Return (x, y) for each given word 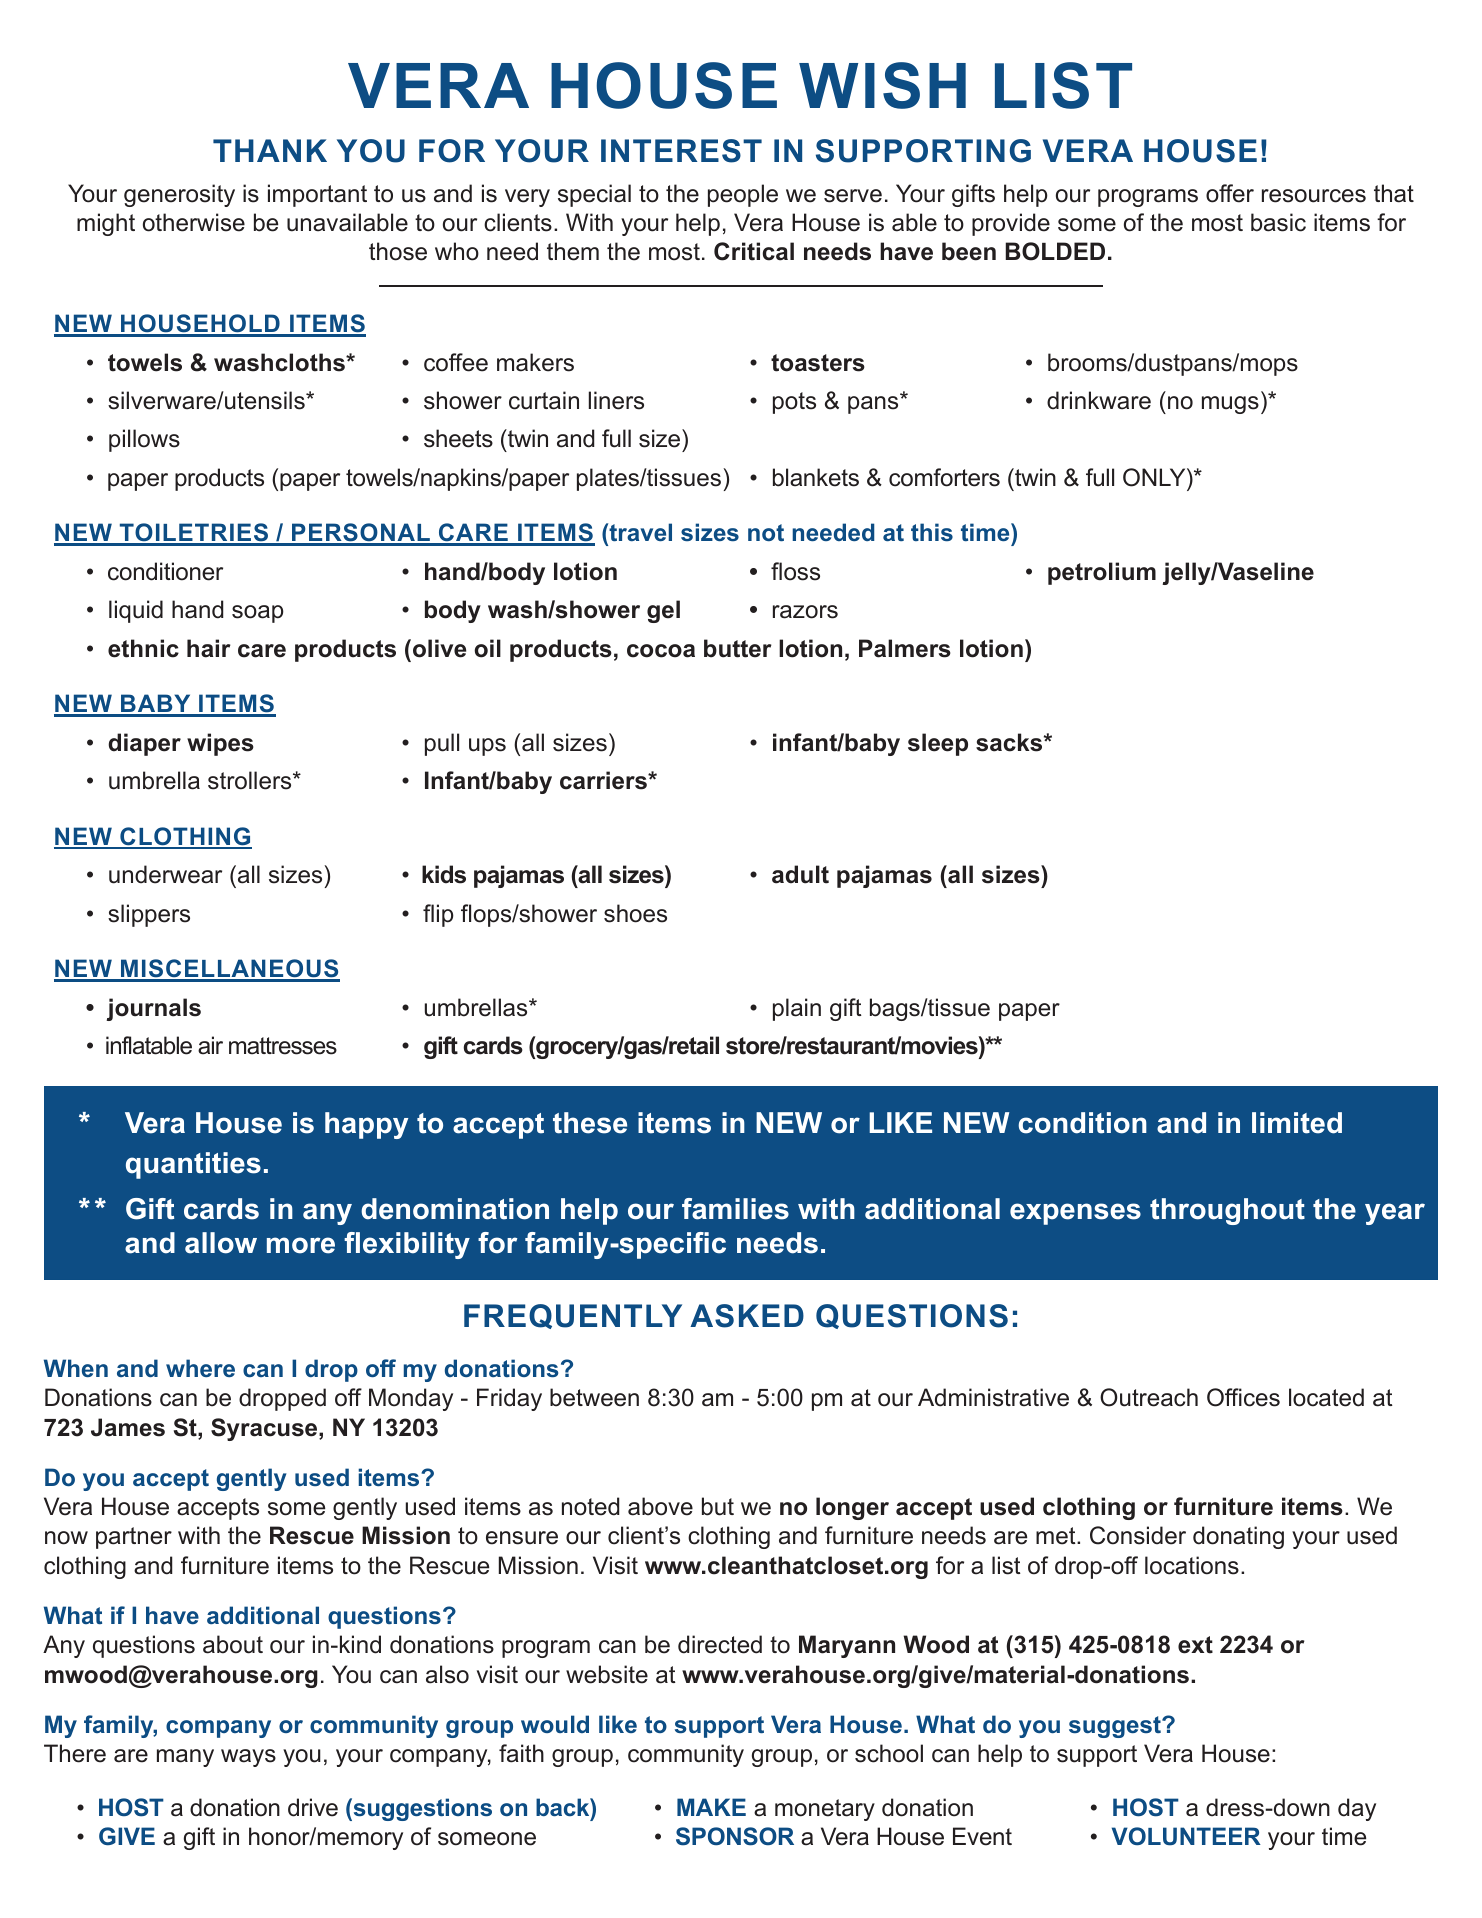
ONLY (1155, 477)
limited (1297, 1123)
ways (248, 1758)
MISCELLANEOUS (229, 970)
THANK (270, 150)
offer (1230, 193)
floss (795, 571)
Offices (1243, 1397)
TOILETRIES (194, 534)
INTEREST (681, 151)
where (200, 1368)
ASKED (747, 1316)
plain (797, 1009)
